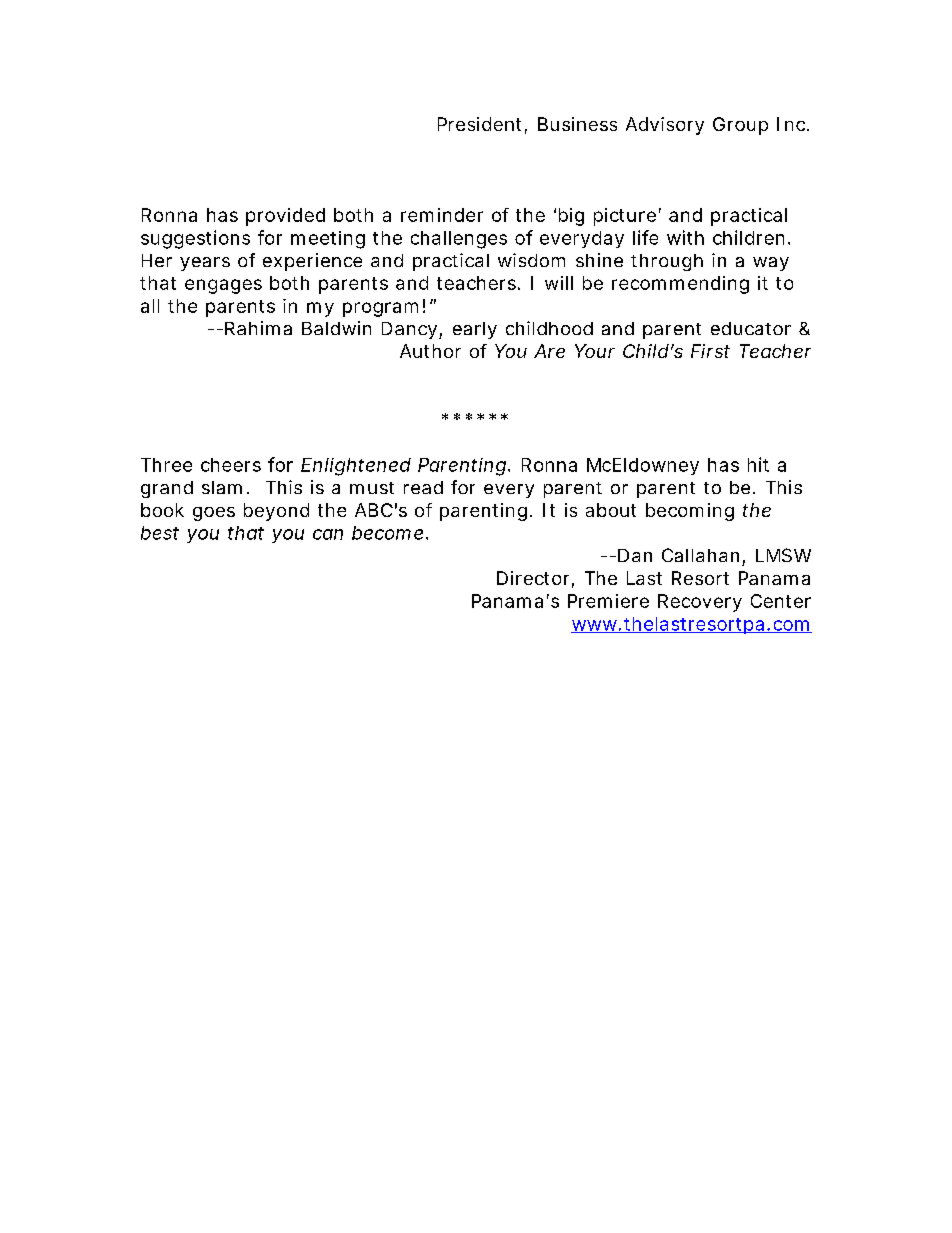 The width and height of the page is (952, 1233). I want to click on provided, so click(285, 217).
